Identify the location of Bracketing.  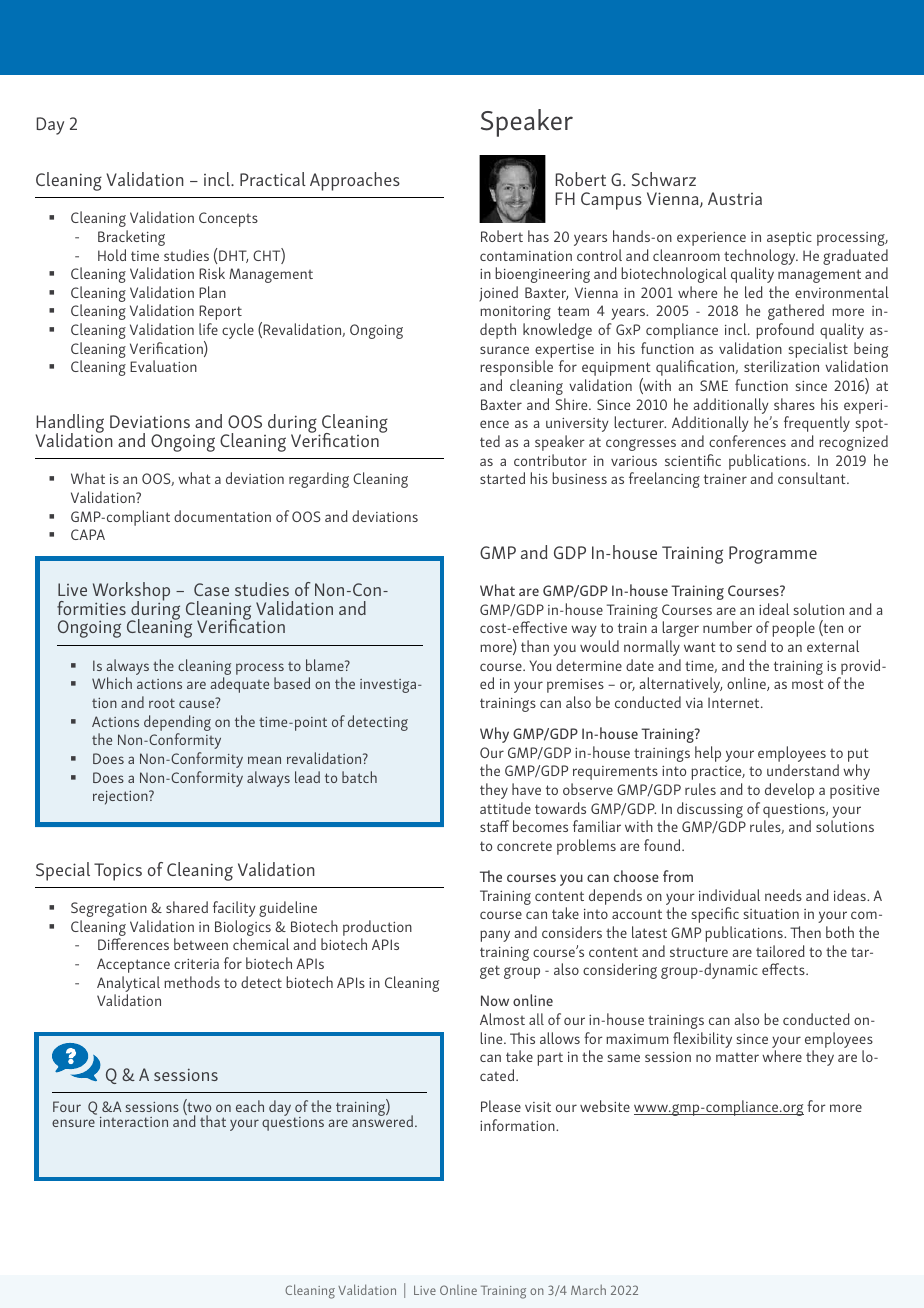
(131, 238).
